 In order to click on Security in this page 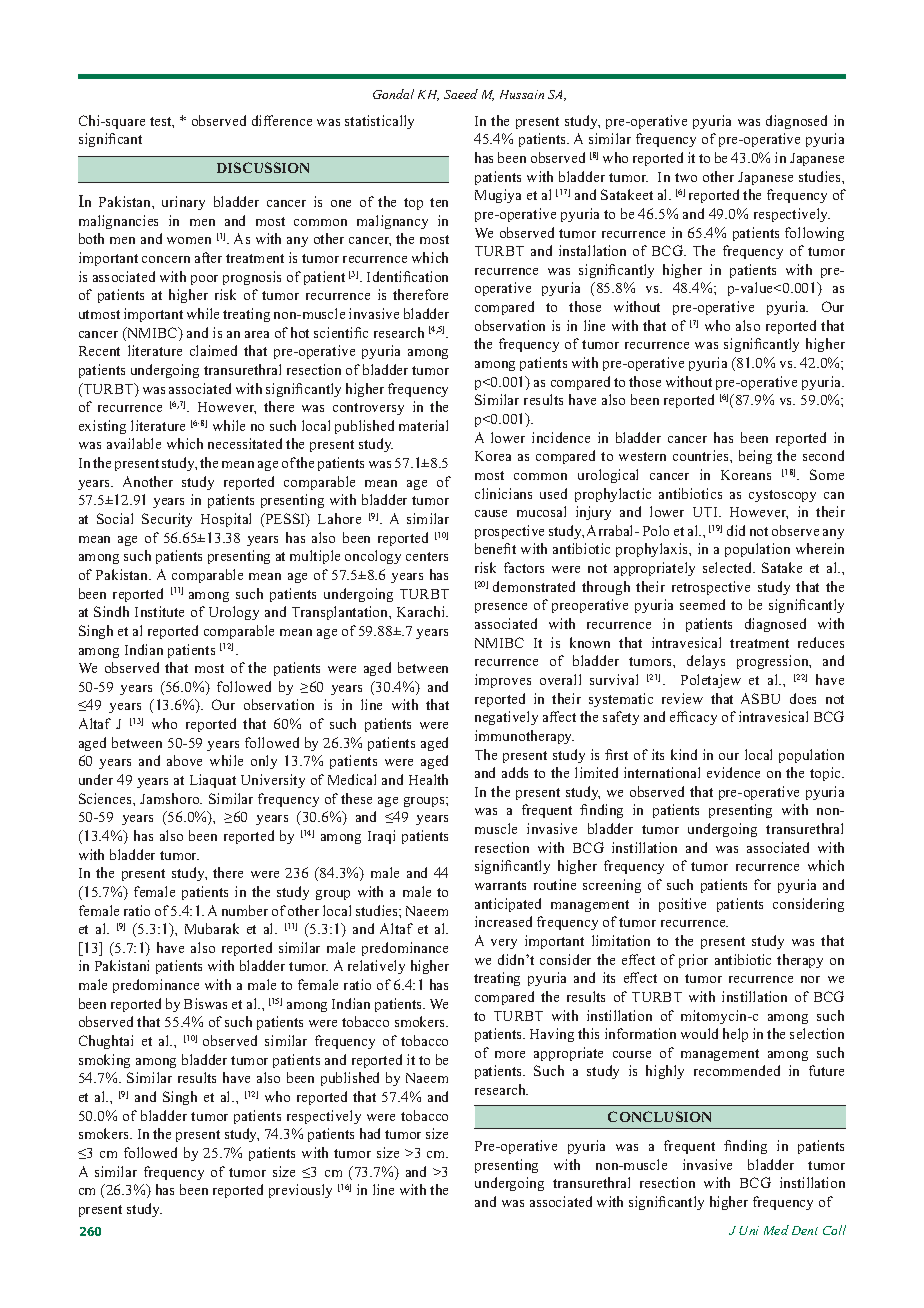, I will do `click(167, 520)`.
